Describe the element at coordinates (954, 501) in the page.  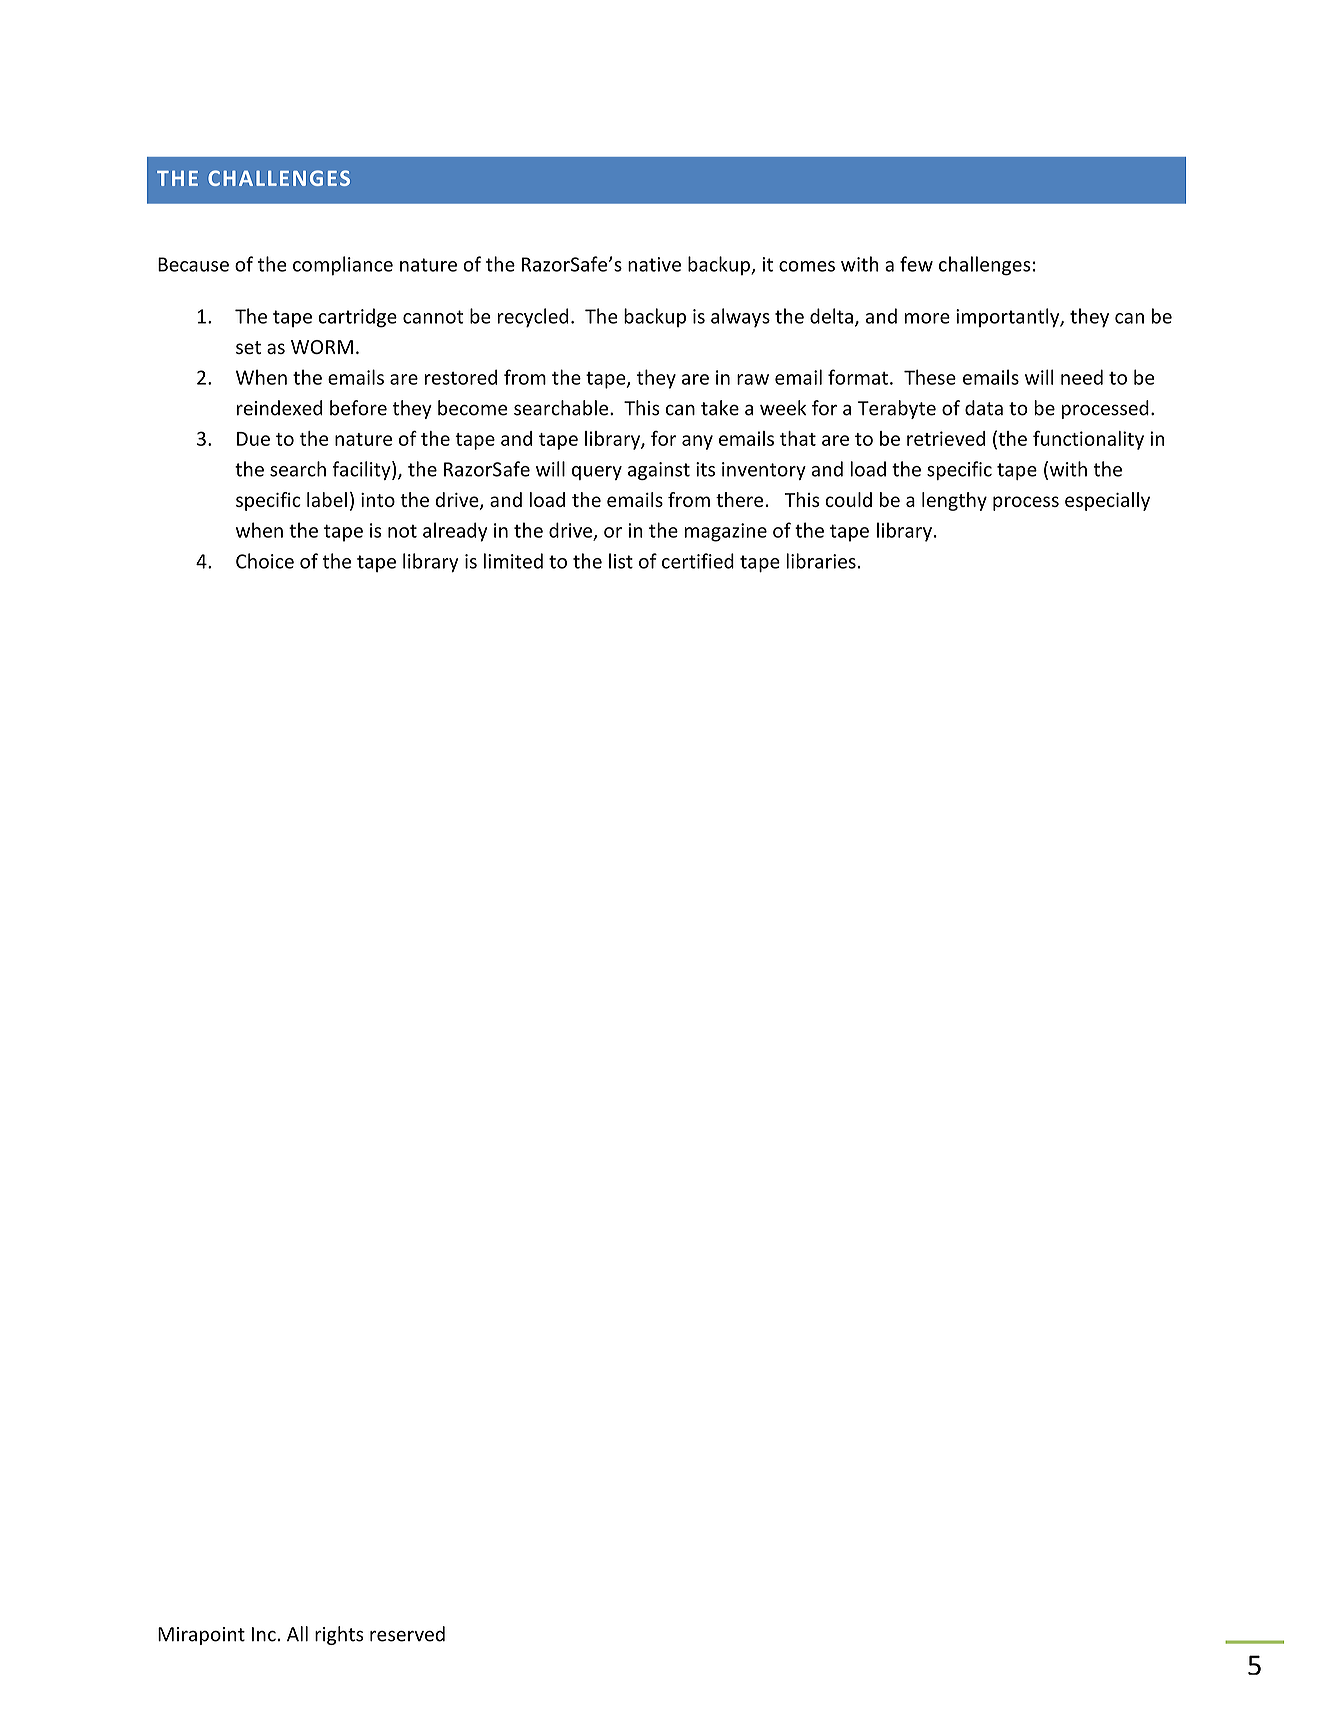
I see `lengthy` at that location.
